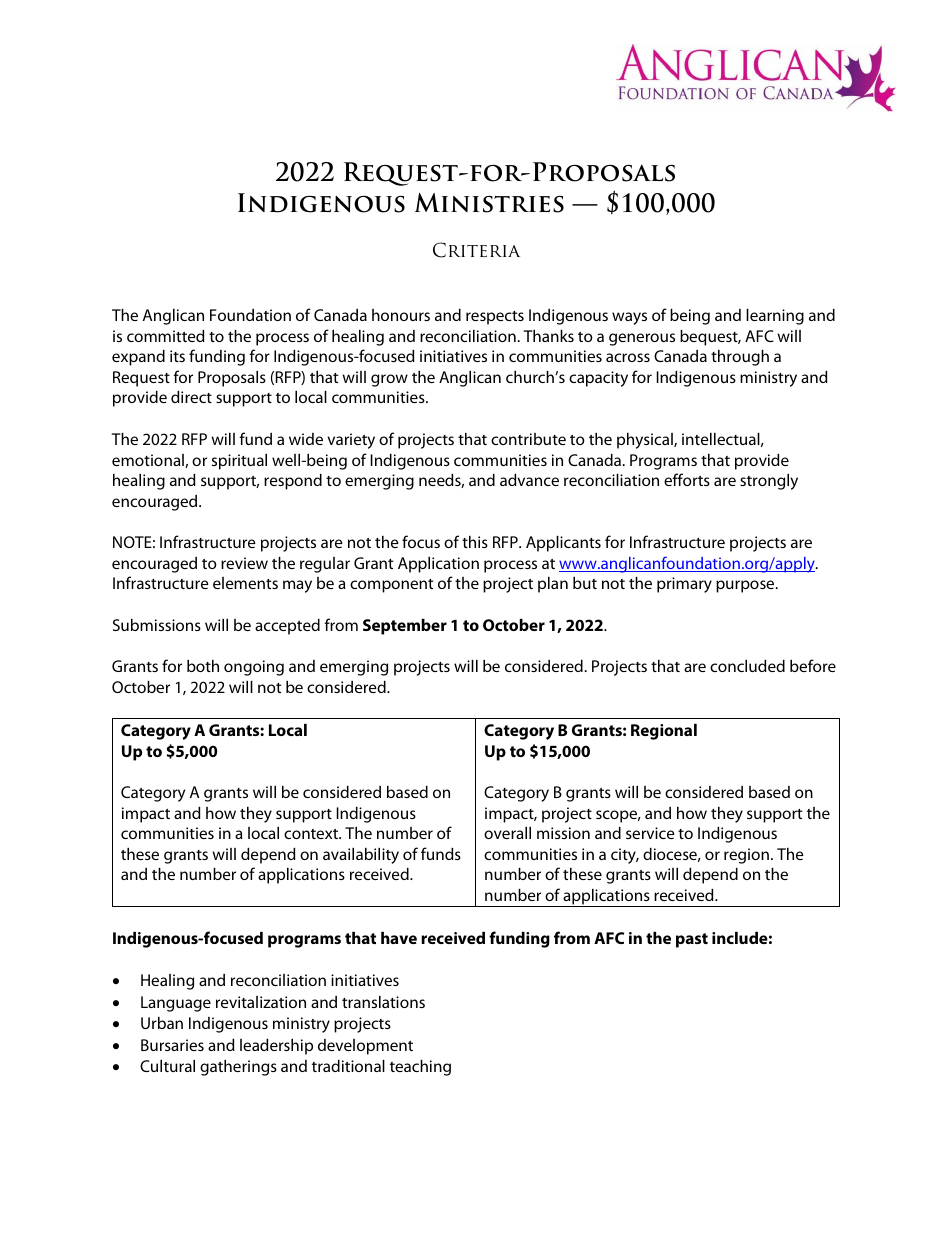  I want to click on both, so click(203, 666).
